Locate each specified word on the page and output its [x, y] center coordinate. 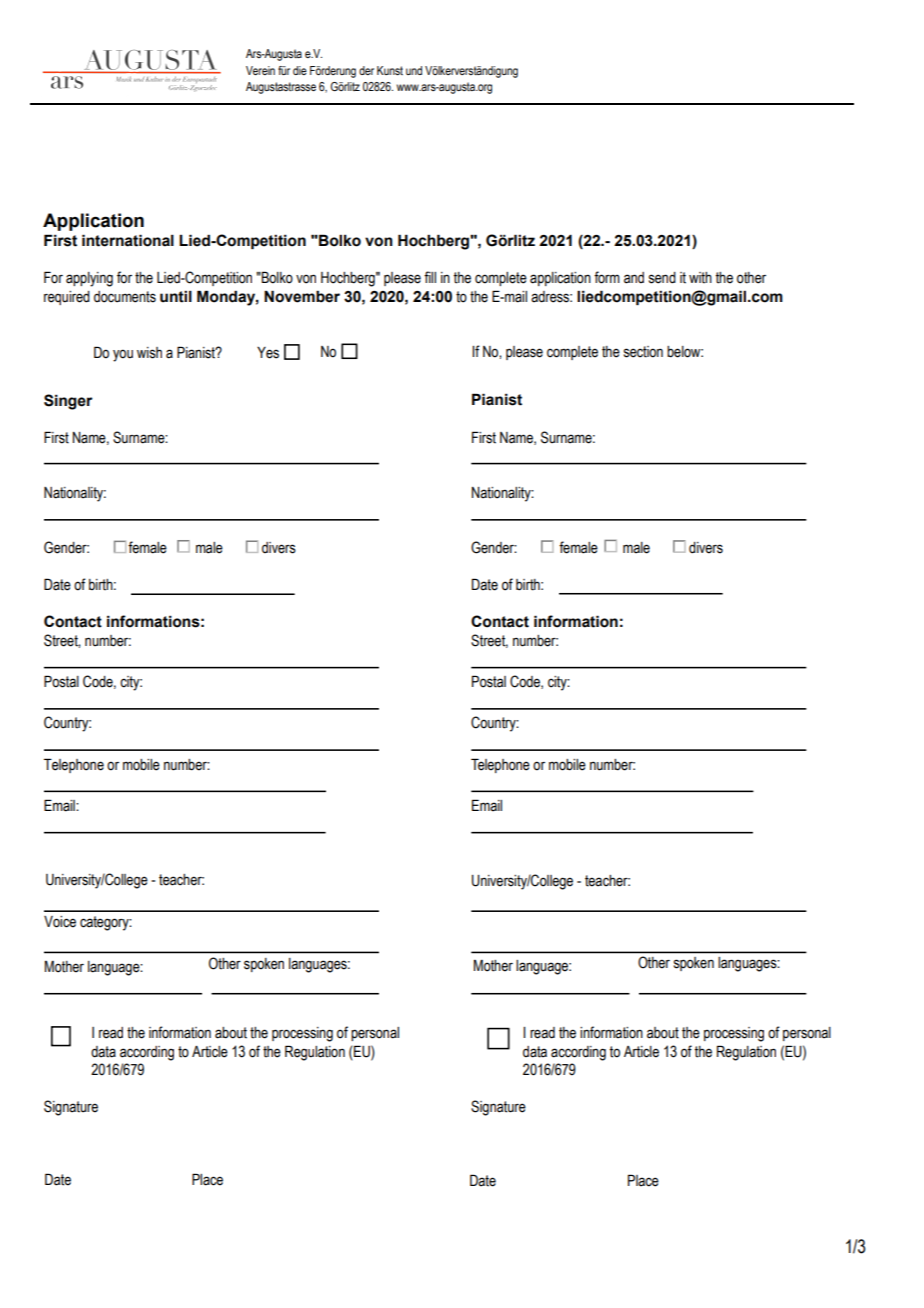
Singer [68, 402]
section [643, 352]
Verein [260, 70]
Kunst [390, 70]
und [414, 70]
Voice [60, 922]
